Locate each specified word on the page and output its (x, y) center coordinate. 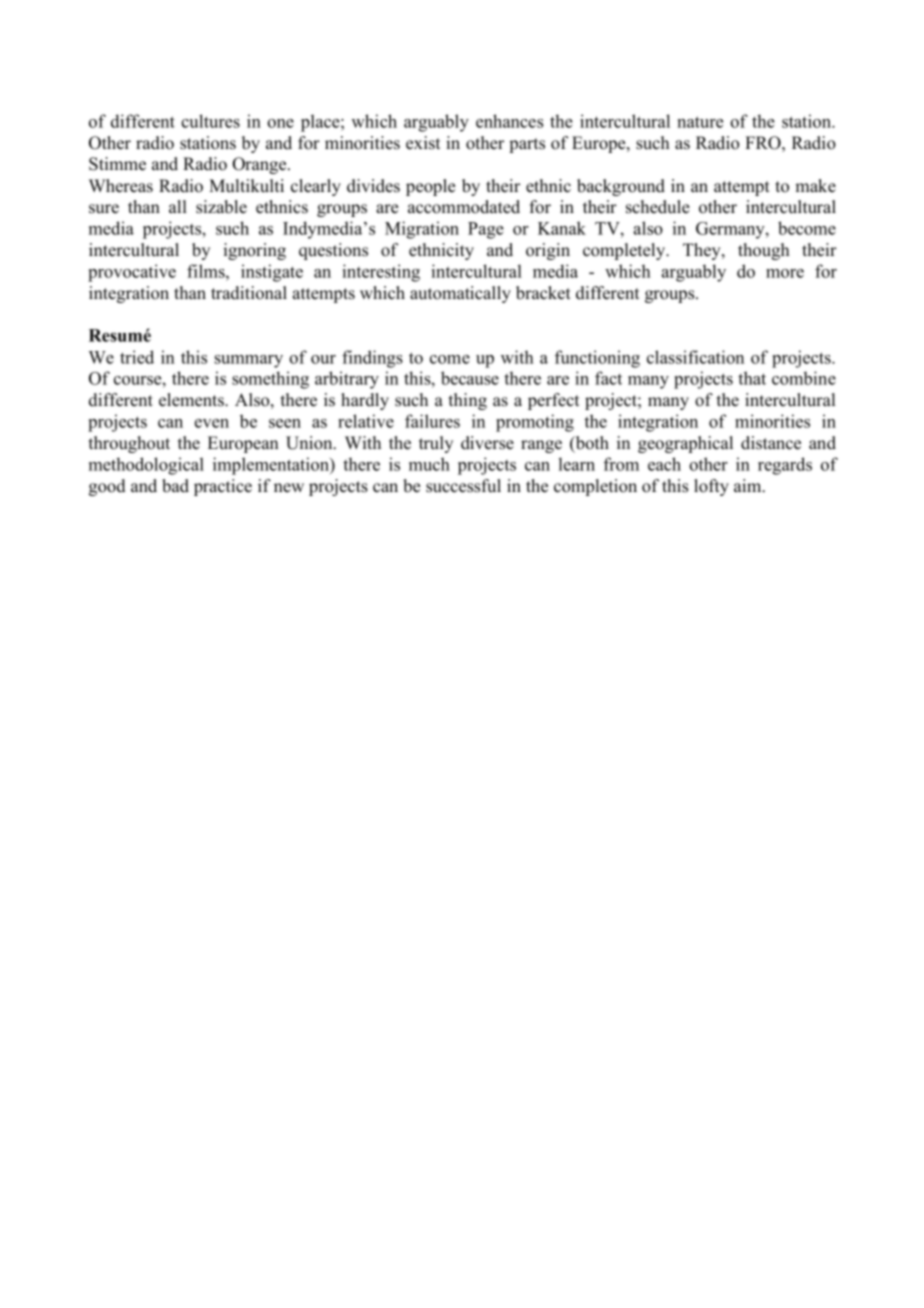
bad (175, 486)
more (785, 273)
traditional (249, 293)
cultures (210, 121)
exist (423, 143)
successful (463, 486)
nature (700, 122)
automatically (460, 294)
